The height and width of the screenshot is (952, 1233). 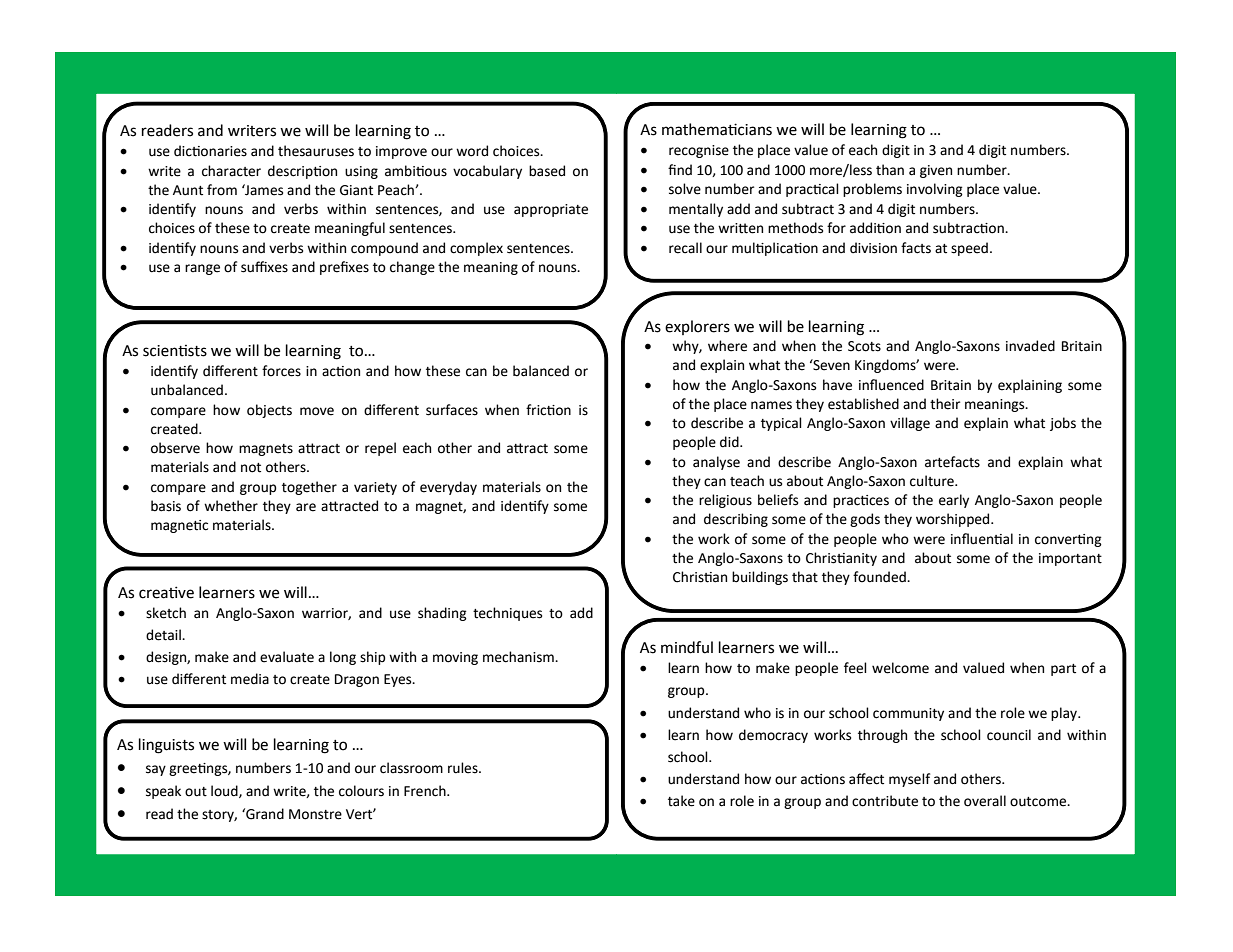 I want to click on welcome, so click(x=900, y=668).
